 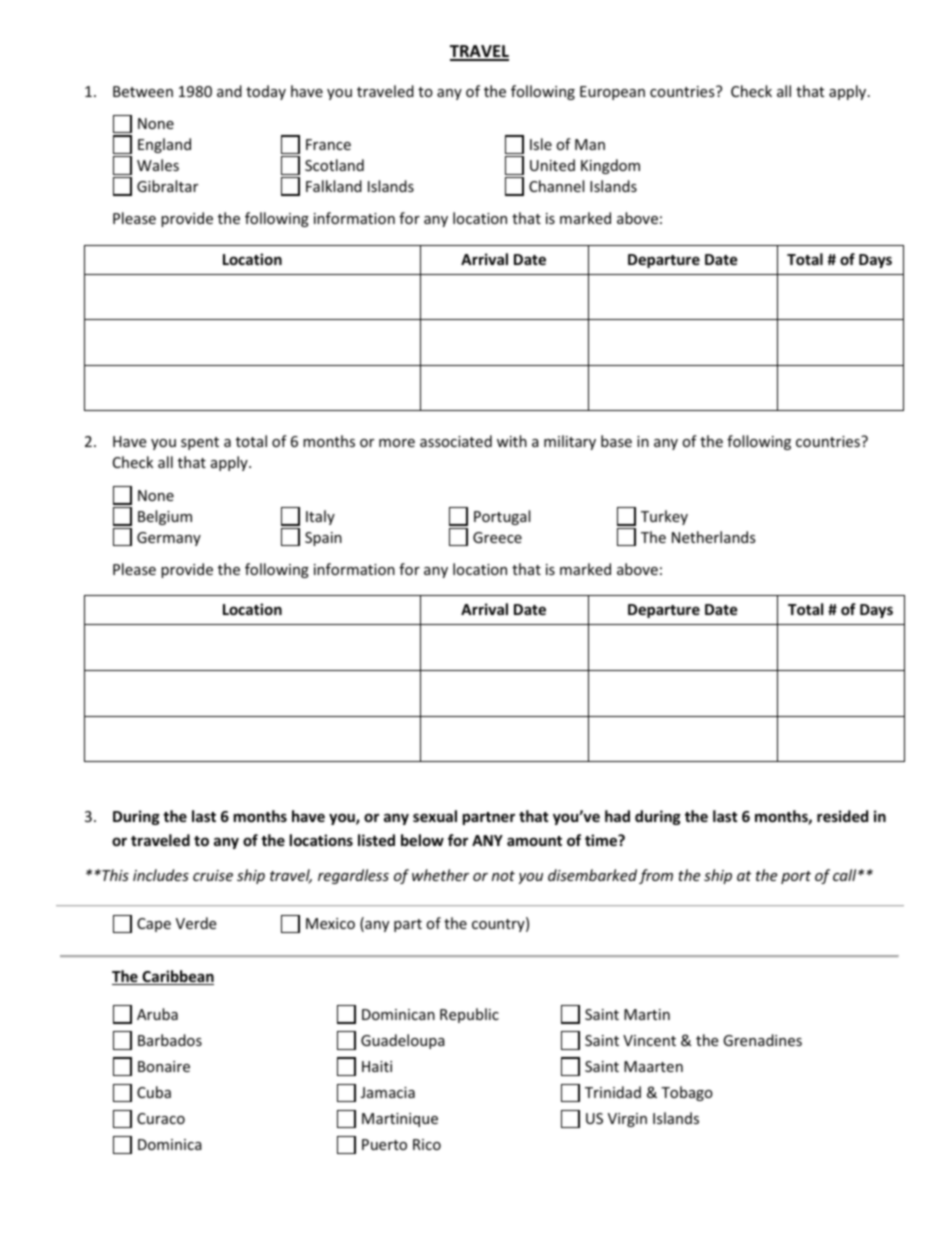 What do you see at coordinates (266, 92) in the screenshot?
I see `today` at bounding box center [266, 92].
